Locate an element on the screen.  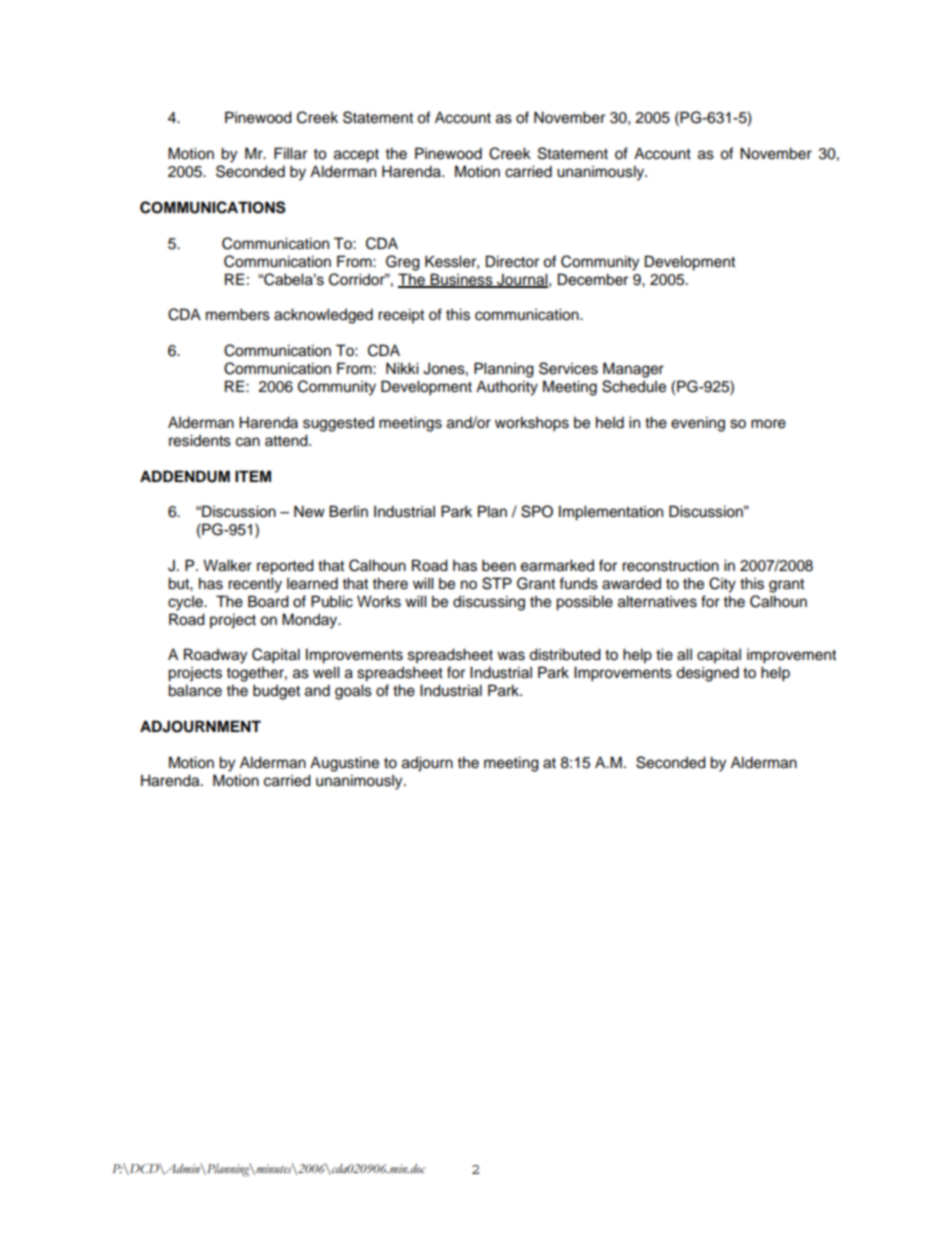
goals is located at coordinates (353, 692).
